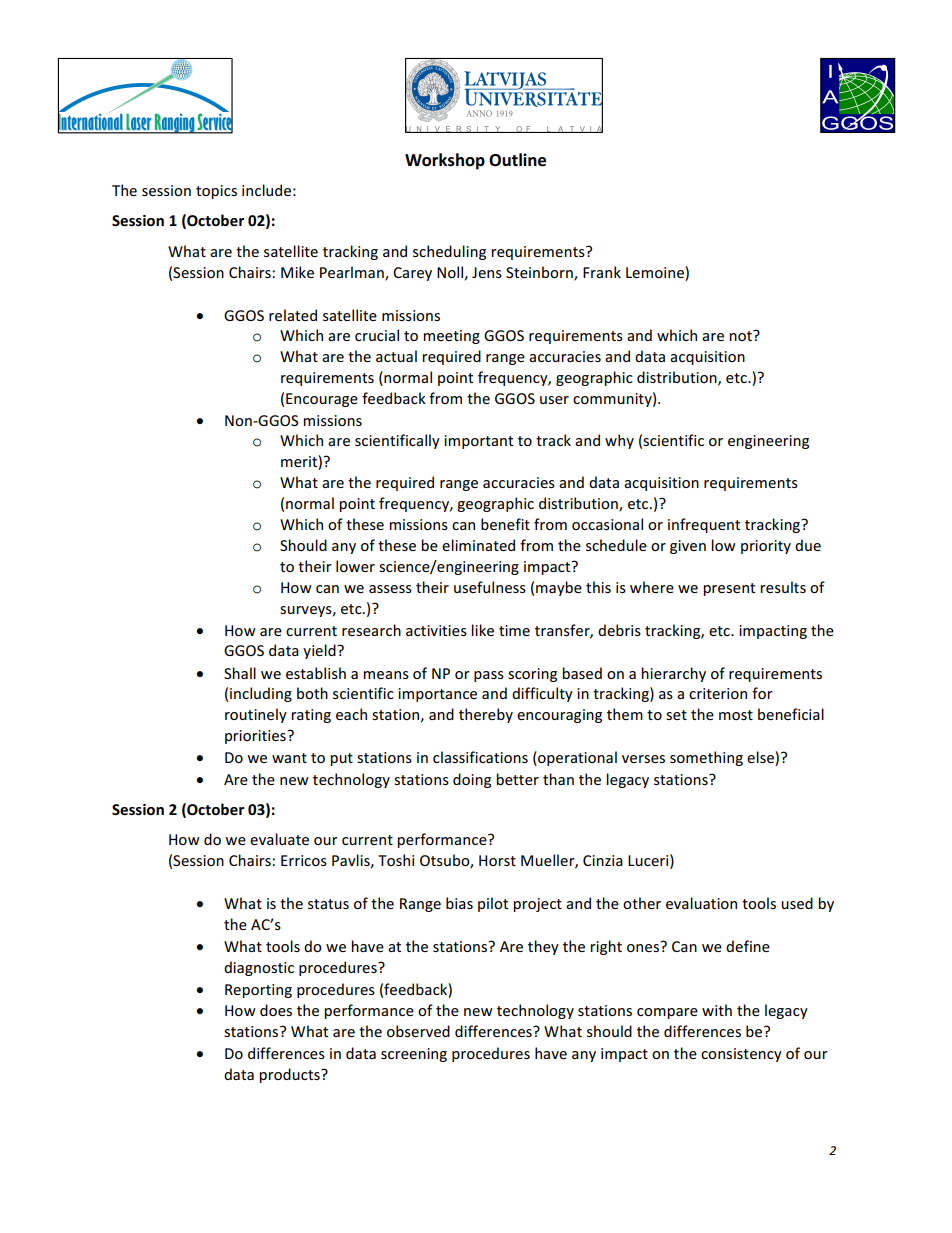 This document has width=952, height=1233. Describe the element at coordinates (418, 1031) in the document. I see `observed` at that location.
